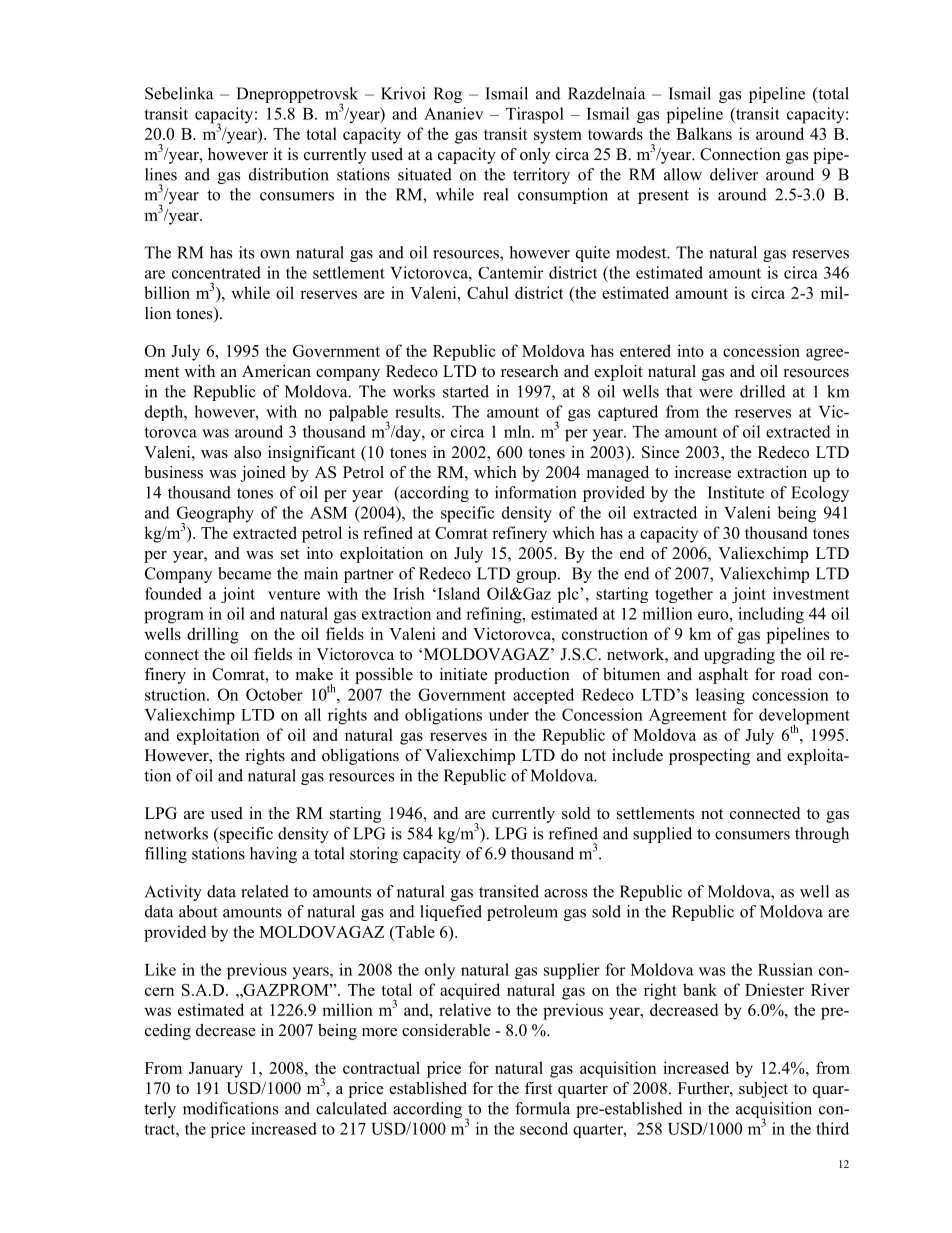  Describe the element at coordinates (496, 194) in the document. I see `real` at that location.
